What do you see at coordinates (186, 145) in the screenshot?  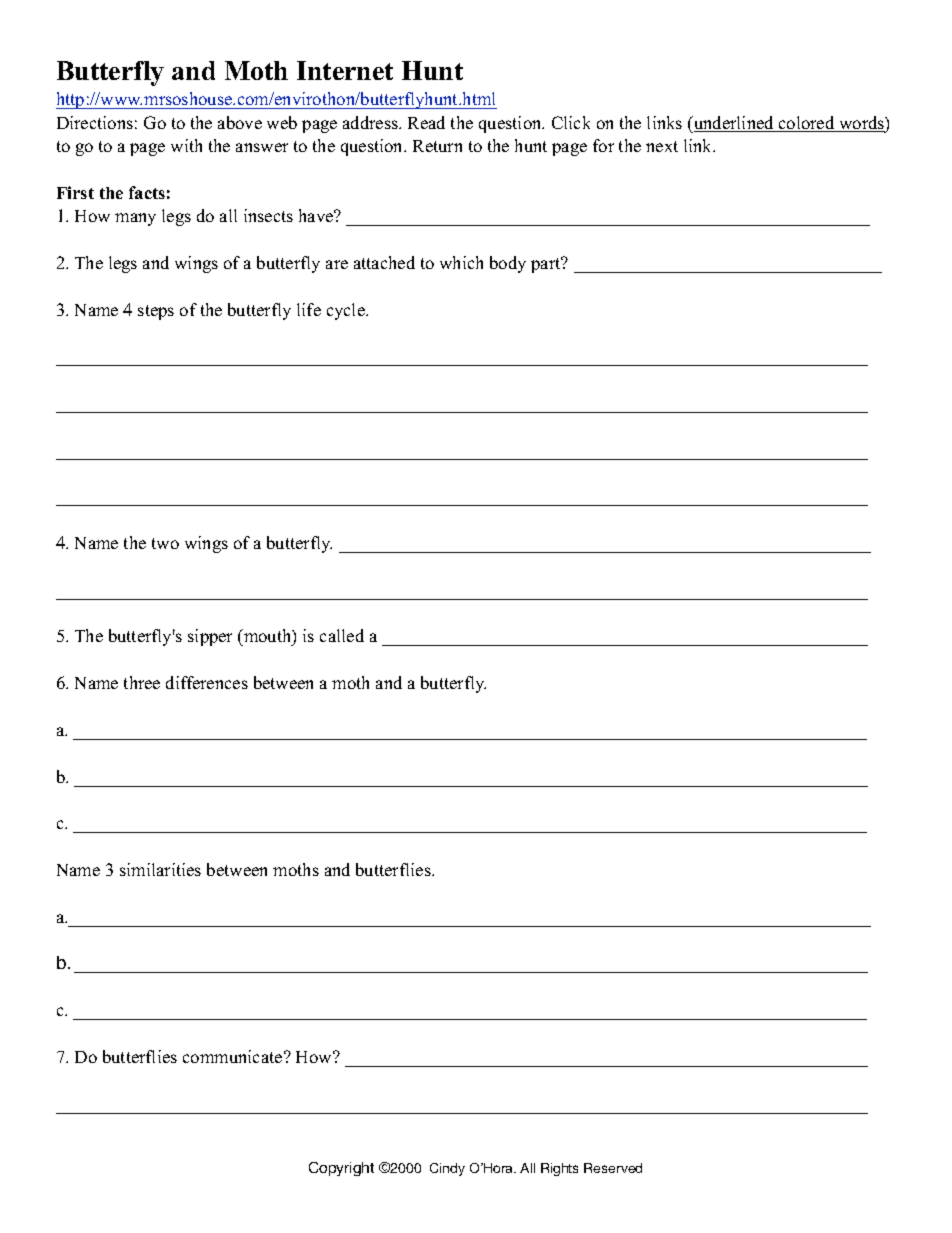 I see `with` at bounding box center [186, 145].
